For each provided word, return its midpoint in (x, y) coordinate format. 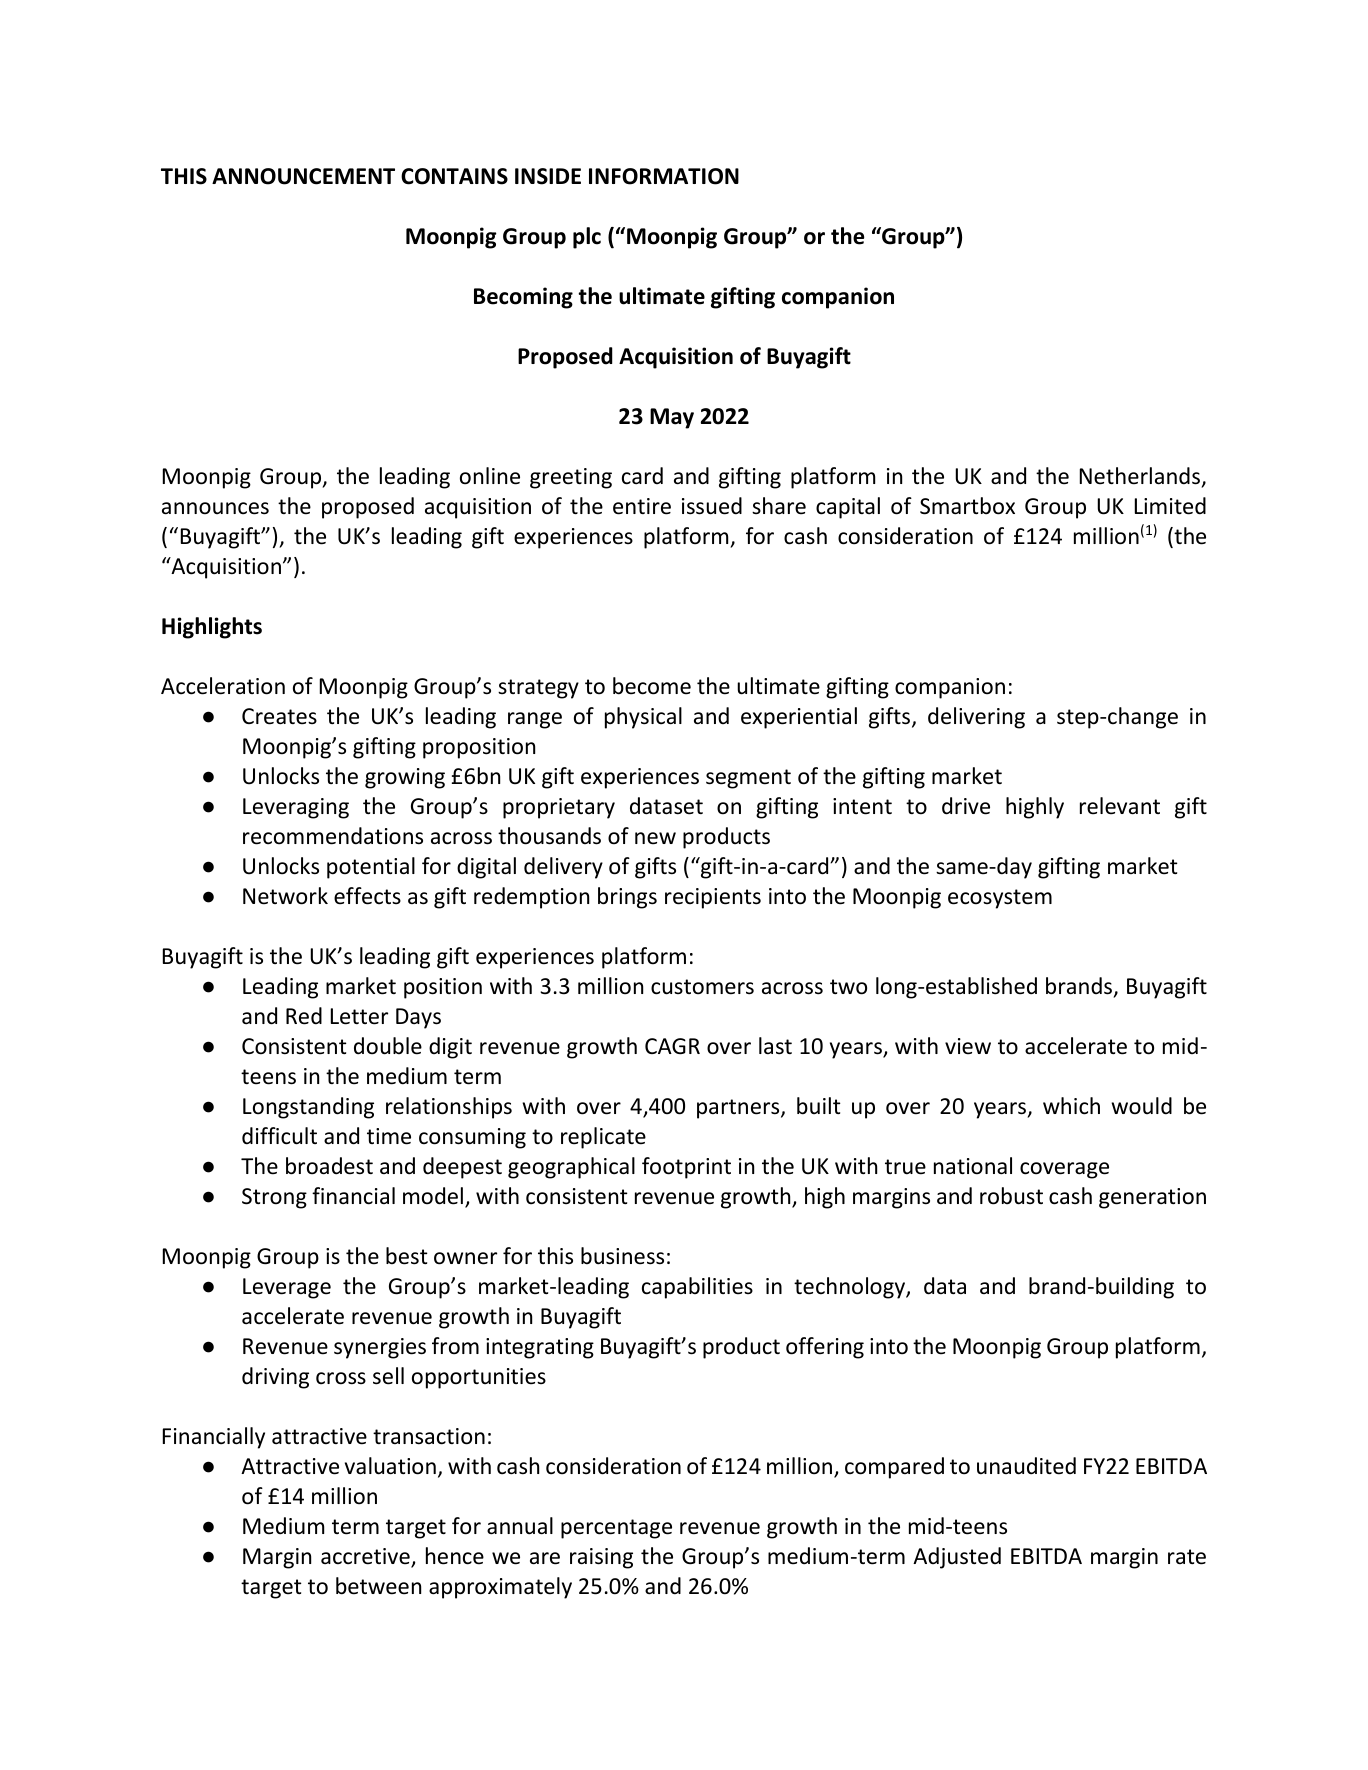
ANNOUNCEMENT (303, 176)
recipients (713, 898)
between (378, 1586)
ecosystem (1000, 899)
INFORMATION (664, 176)
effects (367, 896)
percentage (616, 1529)
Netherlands (1140, 476)
